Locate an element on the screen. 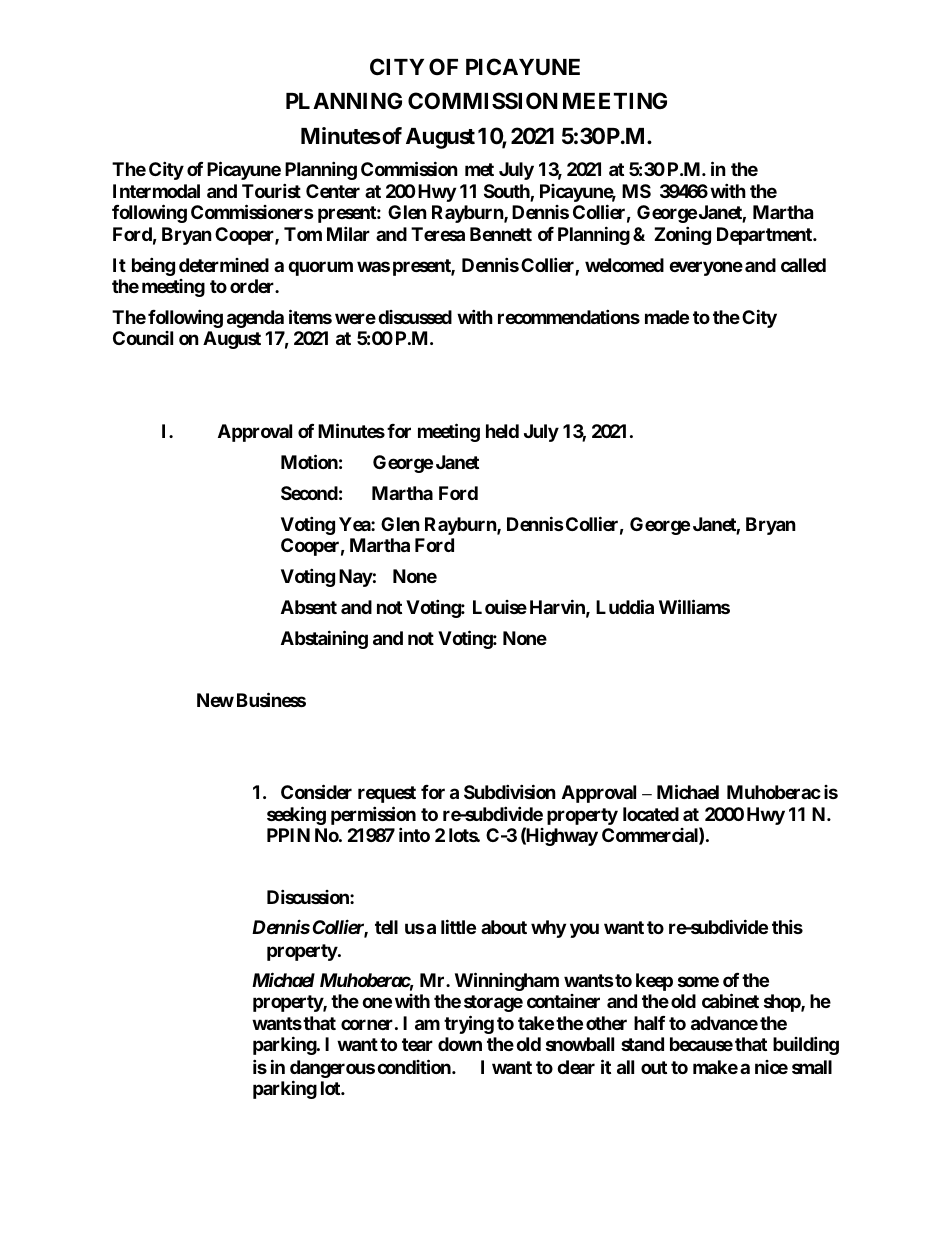 This screenshot has width=952, height=1233. Department is located at coordinates (765, 236).
